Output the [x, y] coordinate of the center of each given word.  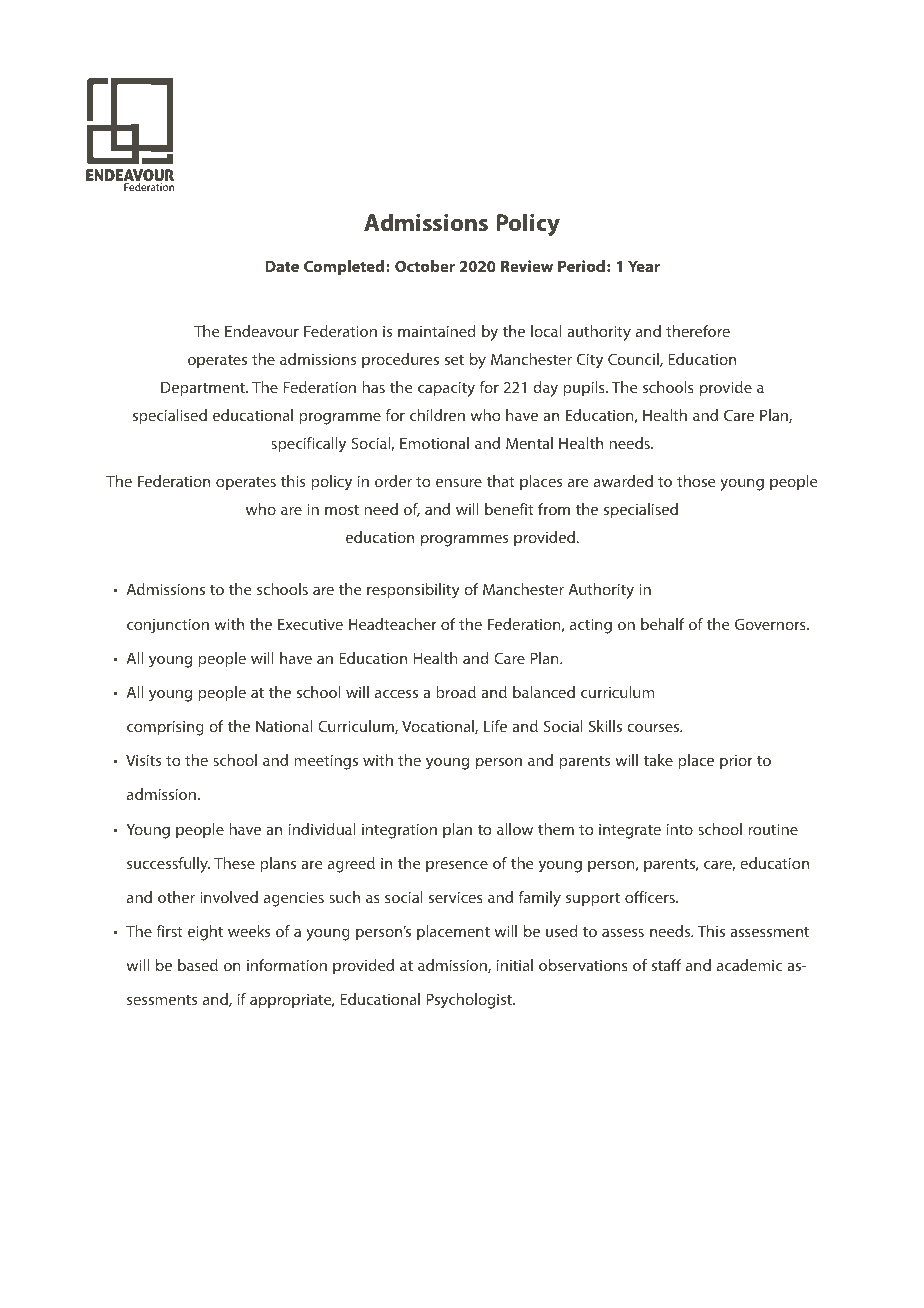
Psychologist [470, 1001]
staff [667, 965]
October [425, 266]
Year [644, 266]
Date [282, 266]
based [198, 965]
